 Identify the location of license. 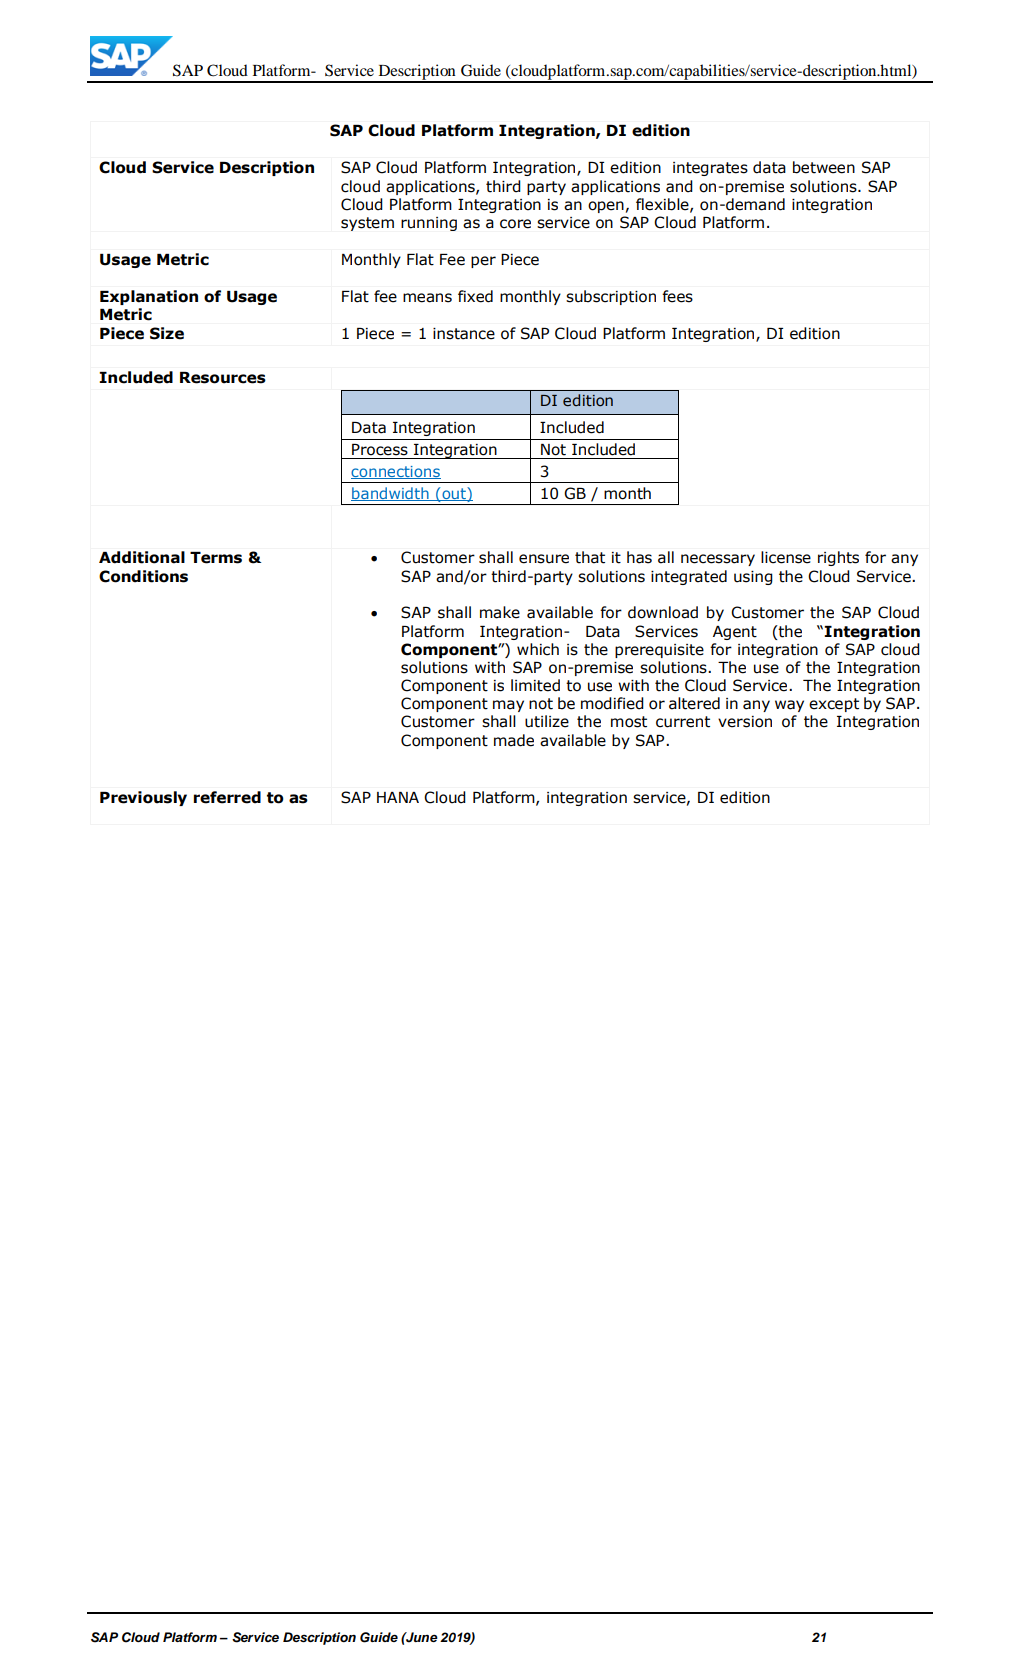
(786, 557).
